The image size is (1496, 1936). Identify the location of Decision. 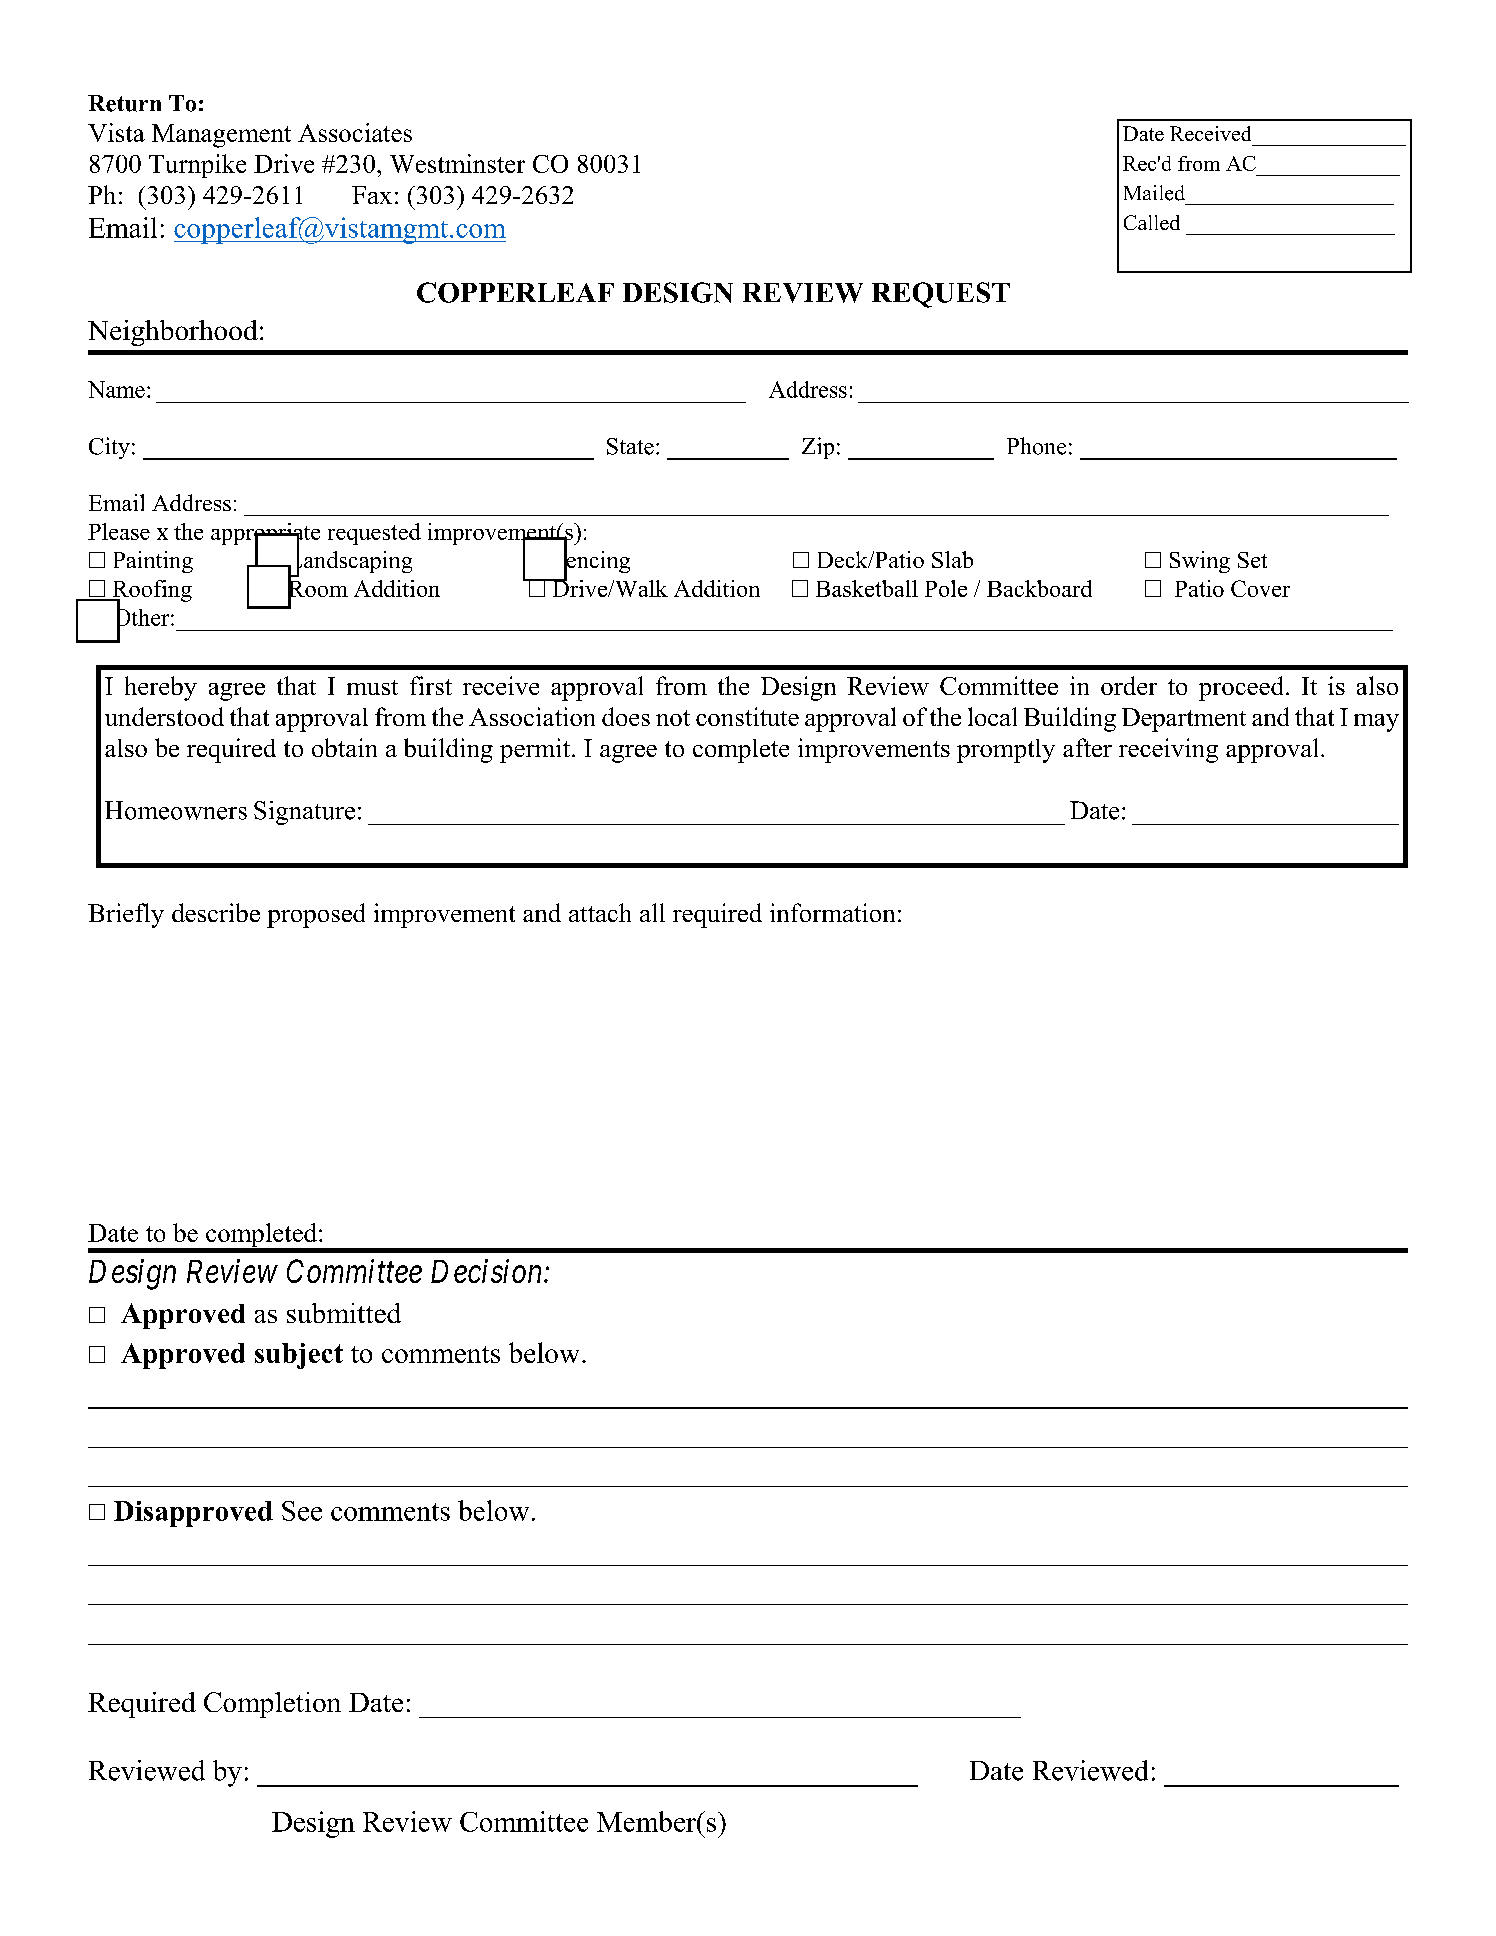
(488, 1271).
